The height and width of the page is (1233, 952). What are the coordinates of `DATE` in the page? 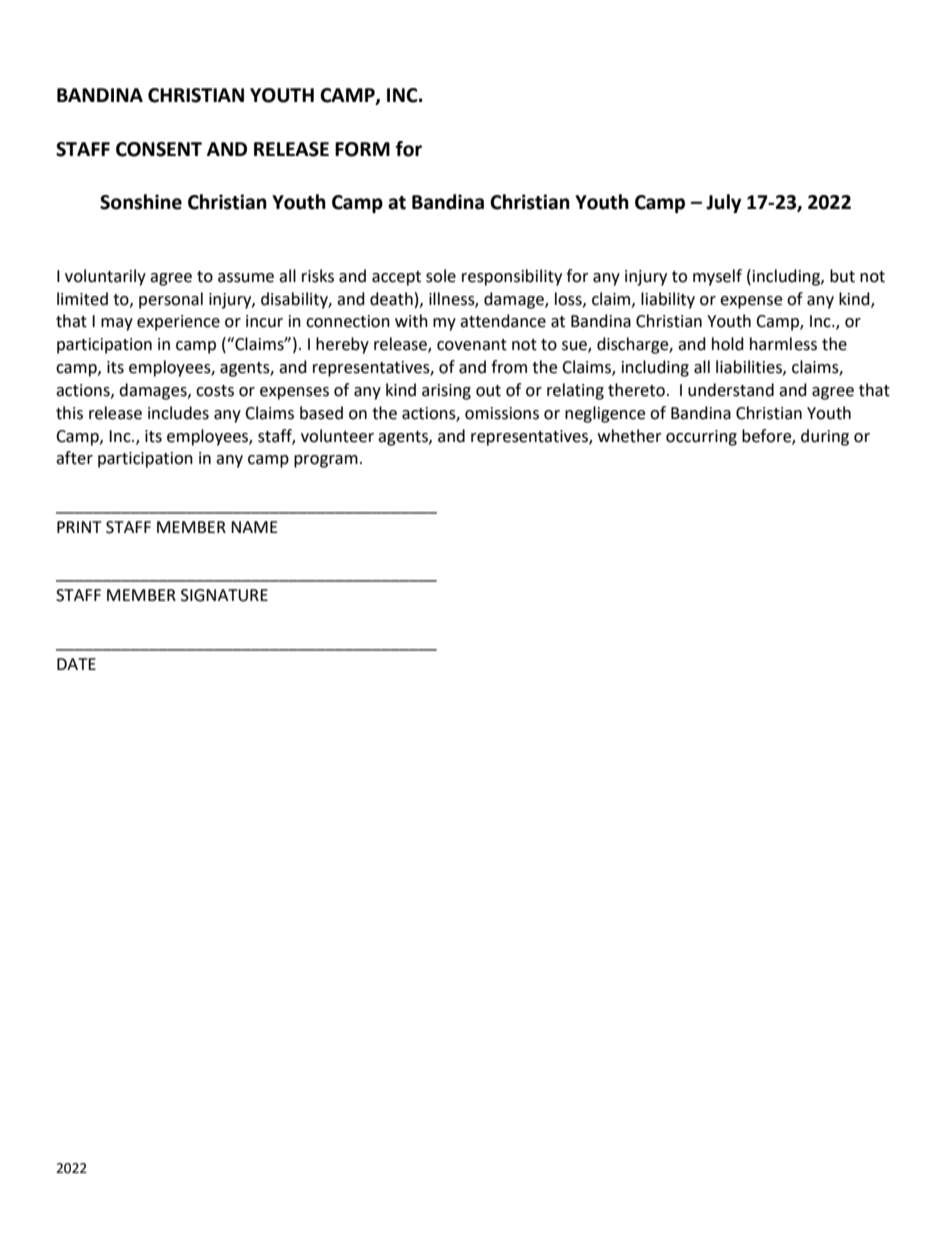 It's located at (76, 664).
